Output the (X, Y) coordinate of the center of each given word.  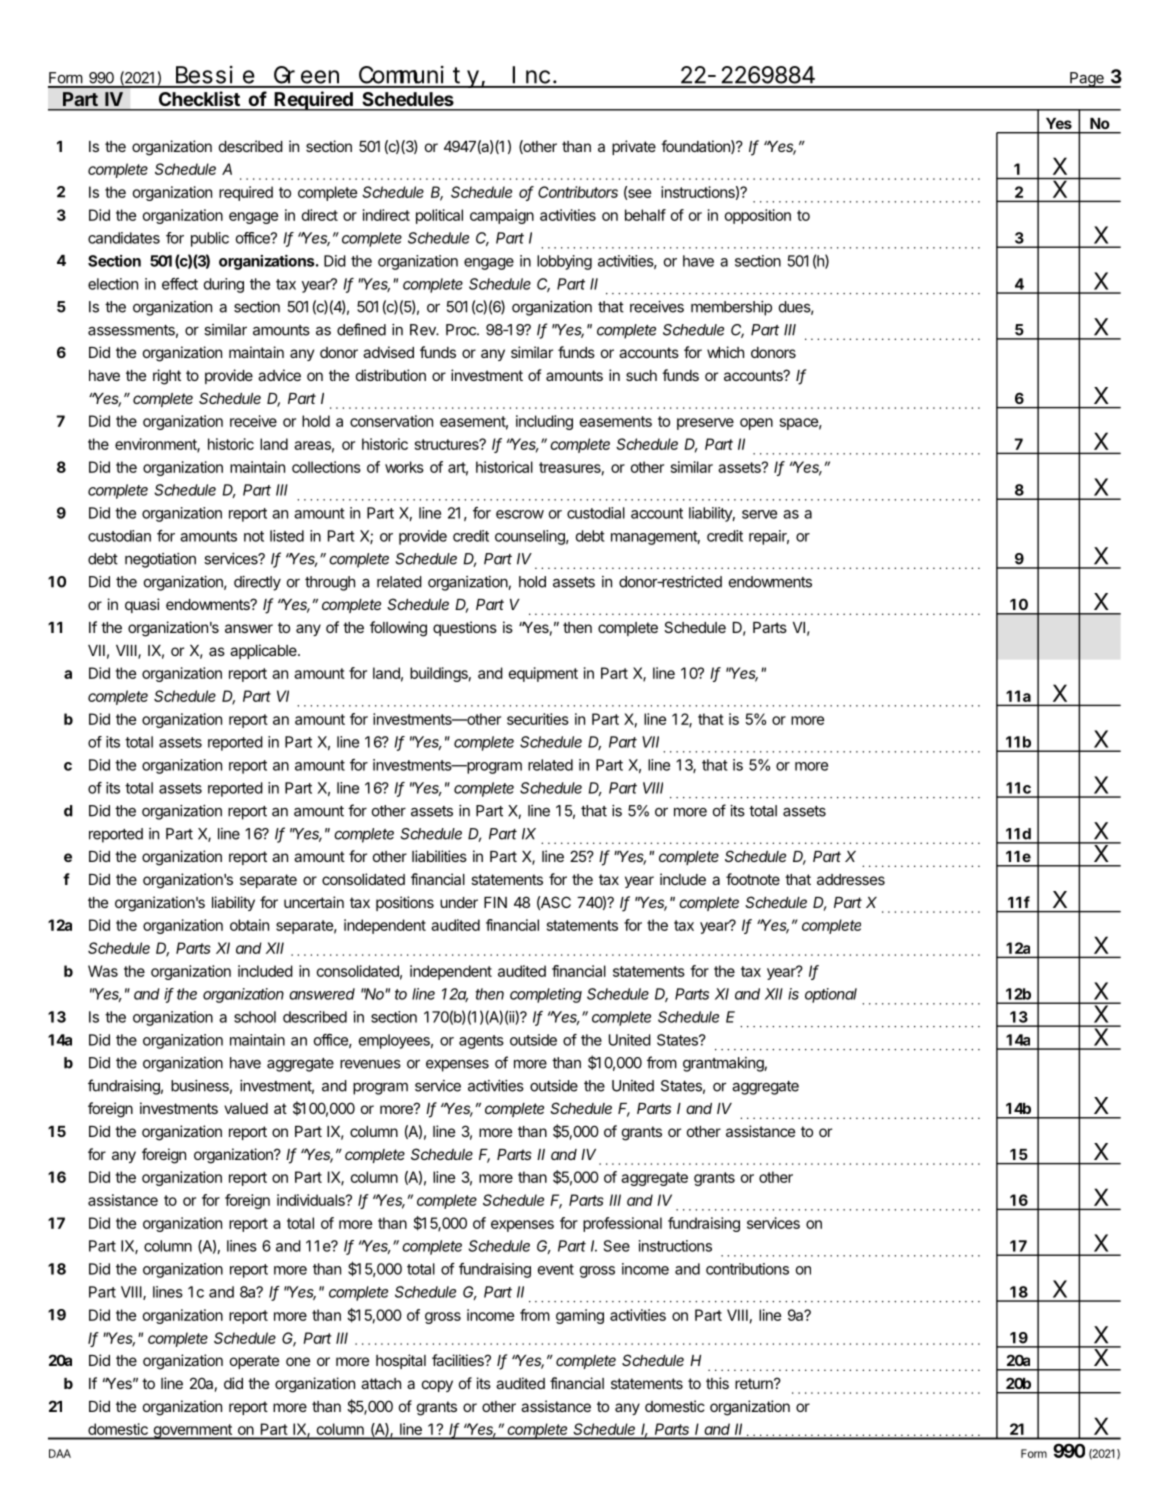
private (634, 147)
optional (831, 995)
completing (546, 995)
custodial (596, 513)
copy (437, 1386)
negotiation (160, 560)
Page (1087, 80)
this (717, 1383)
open (756, 424)
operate (254, 1362)
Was (103, 971)
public (210, 239)
